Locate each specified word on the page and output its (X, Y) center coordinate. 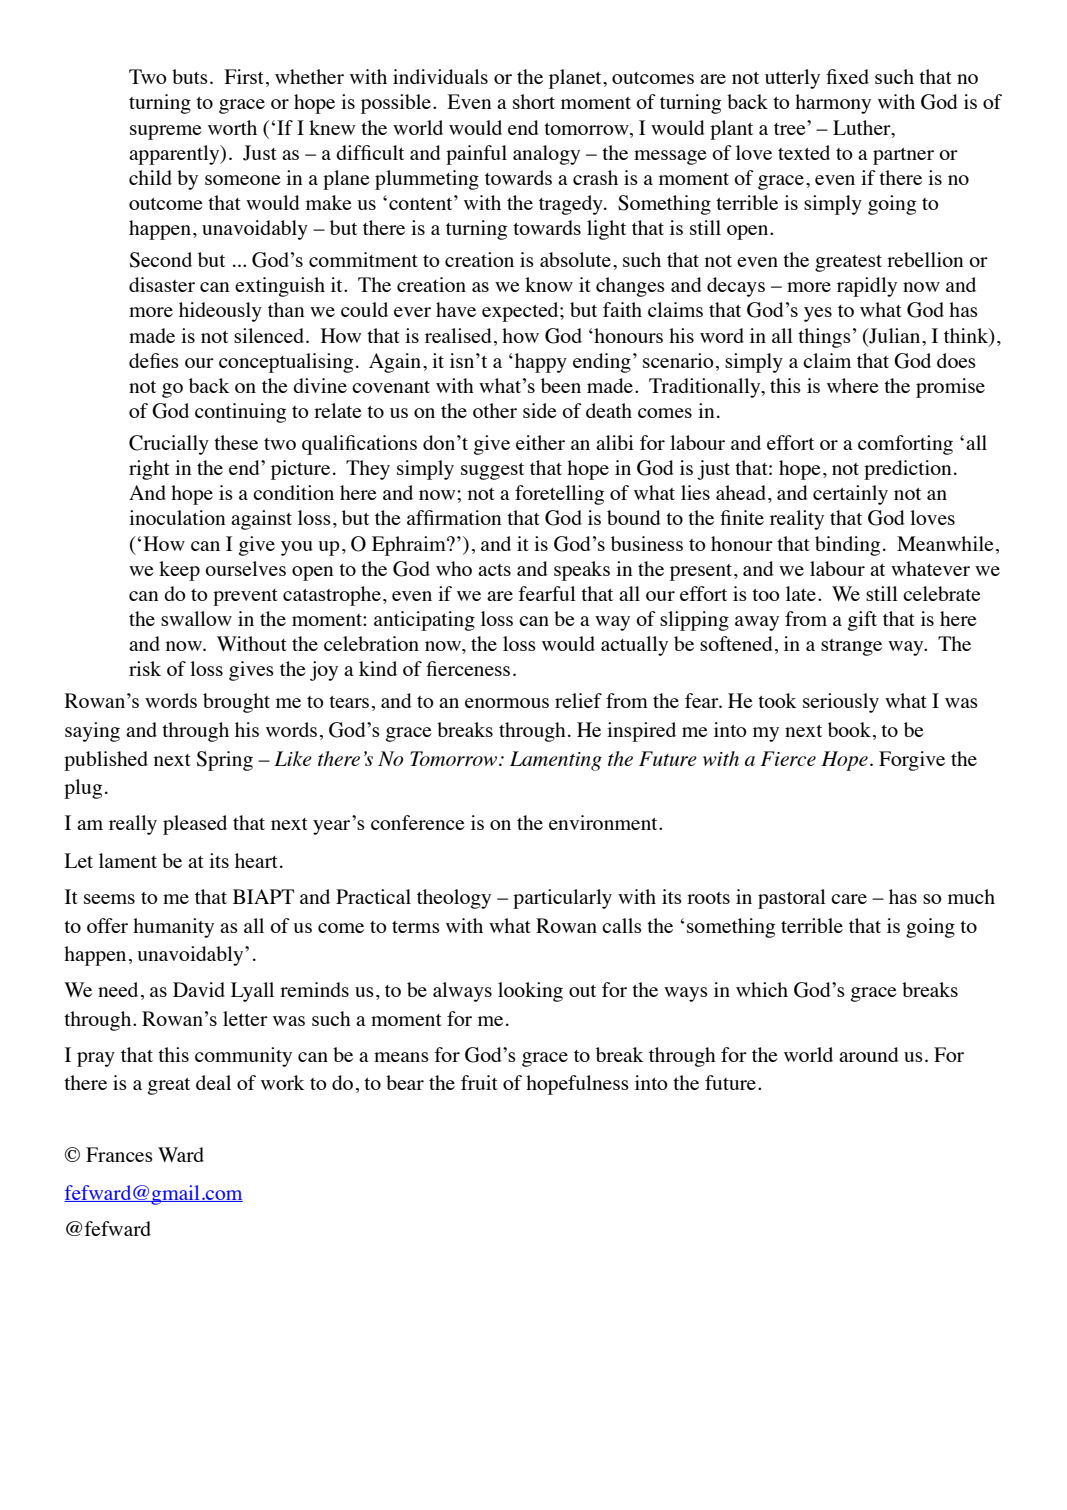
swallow (196, 618)
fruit (479, 1082)
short (534, 101)
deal (213, 1082)
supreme (166, 132)
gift (862, 621)
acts (494, 570)
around (869, 1054)
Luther (863, 127)
